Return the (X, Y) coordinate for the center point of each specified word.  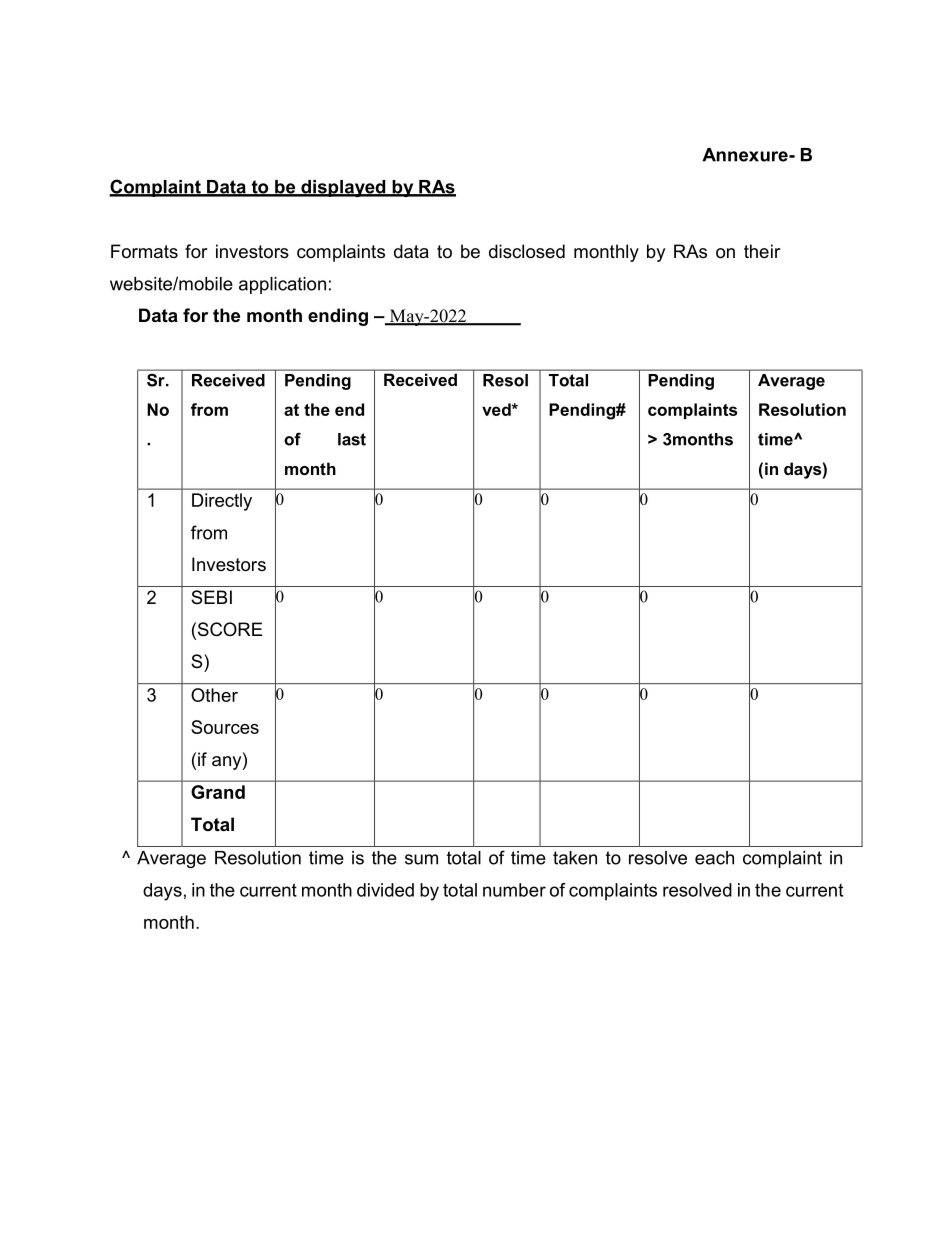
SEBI (211, 597)
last (352, 439)
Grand (218, 792)
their (762, 251)
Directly (222, 502)
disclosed (527, 251)
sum (421, 859)
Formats (144, 251)
